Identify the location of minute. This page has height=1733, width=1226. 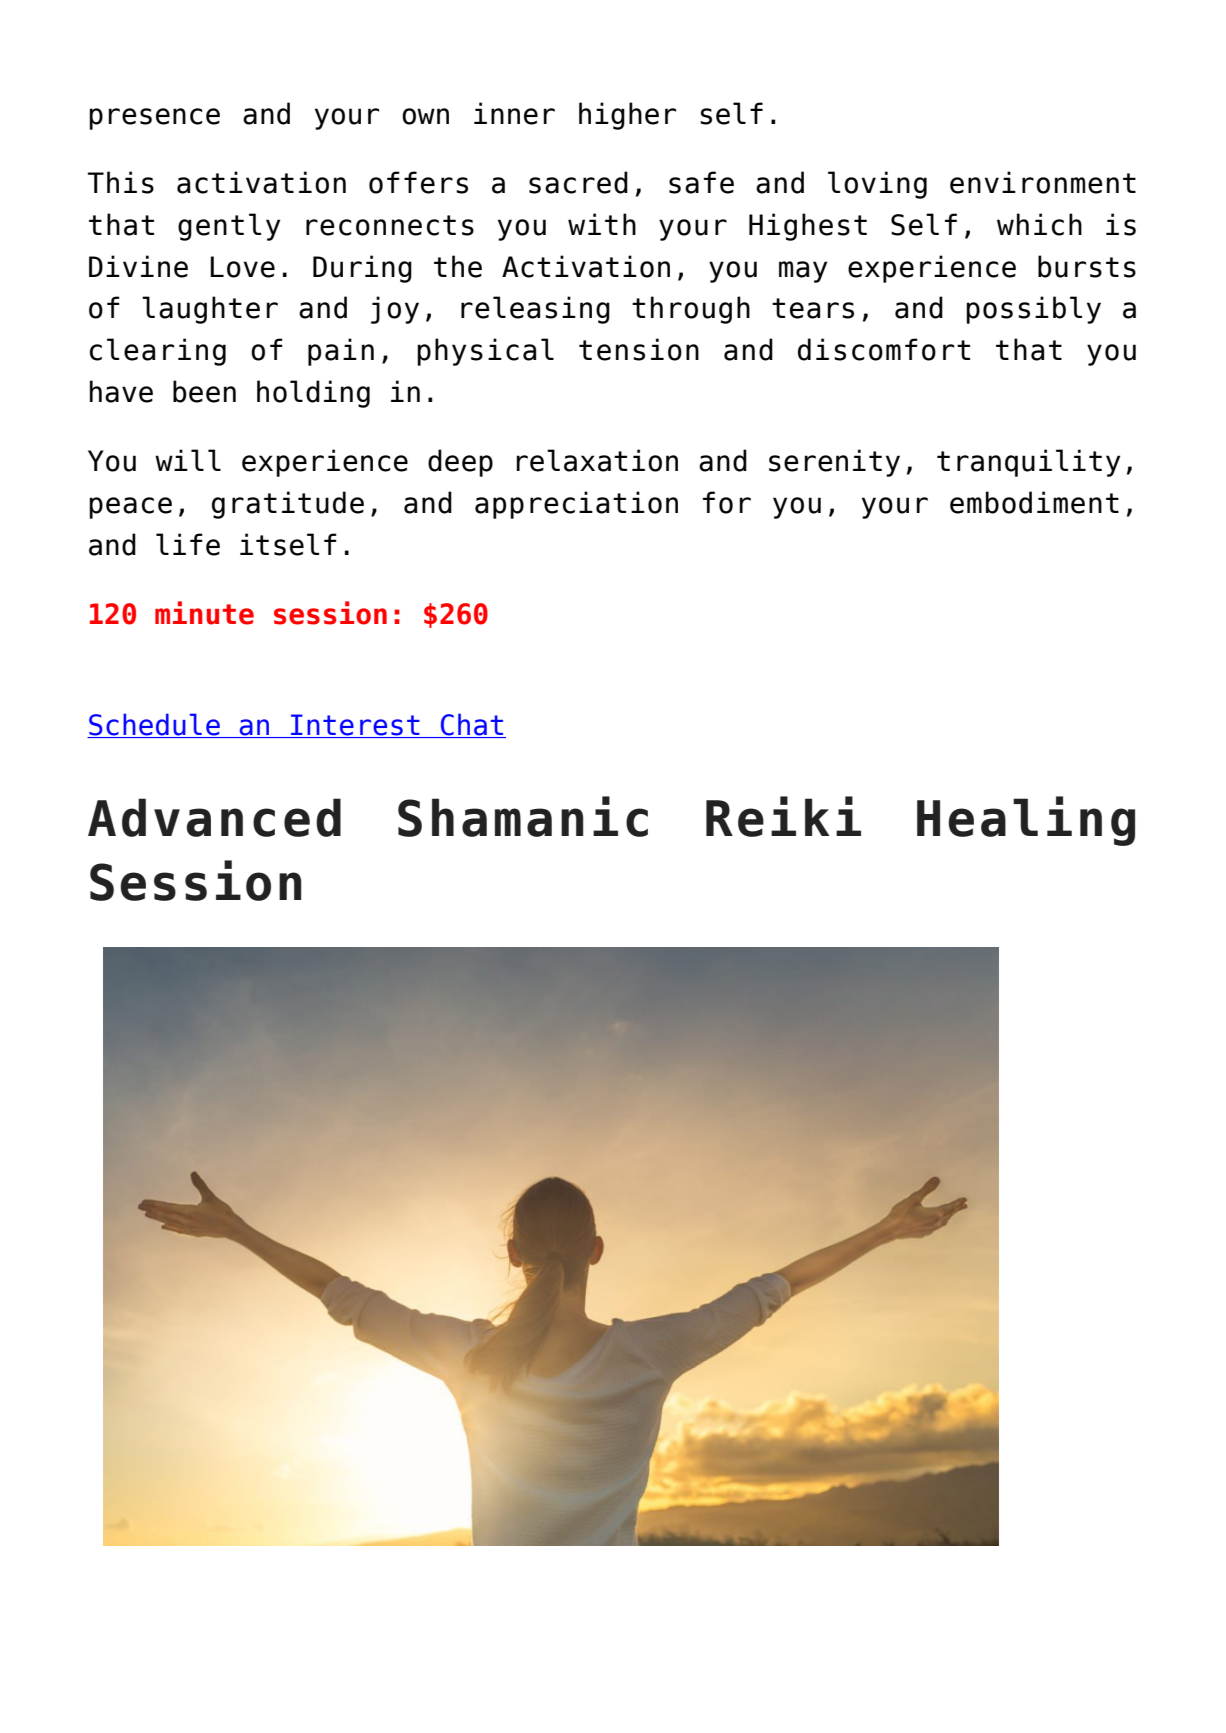
(204, 613).
